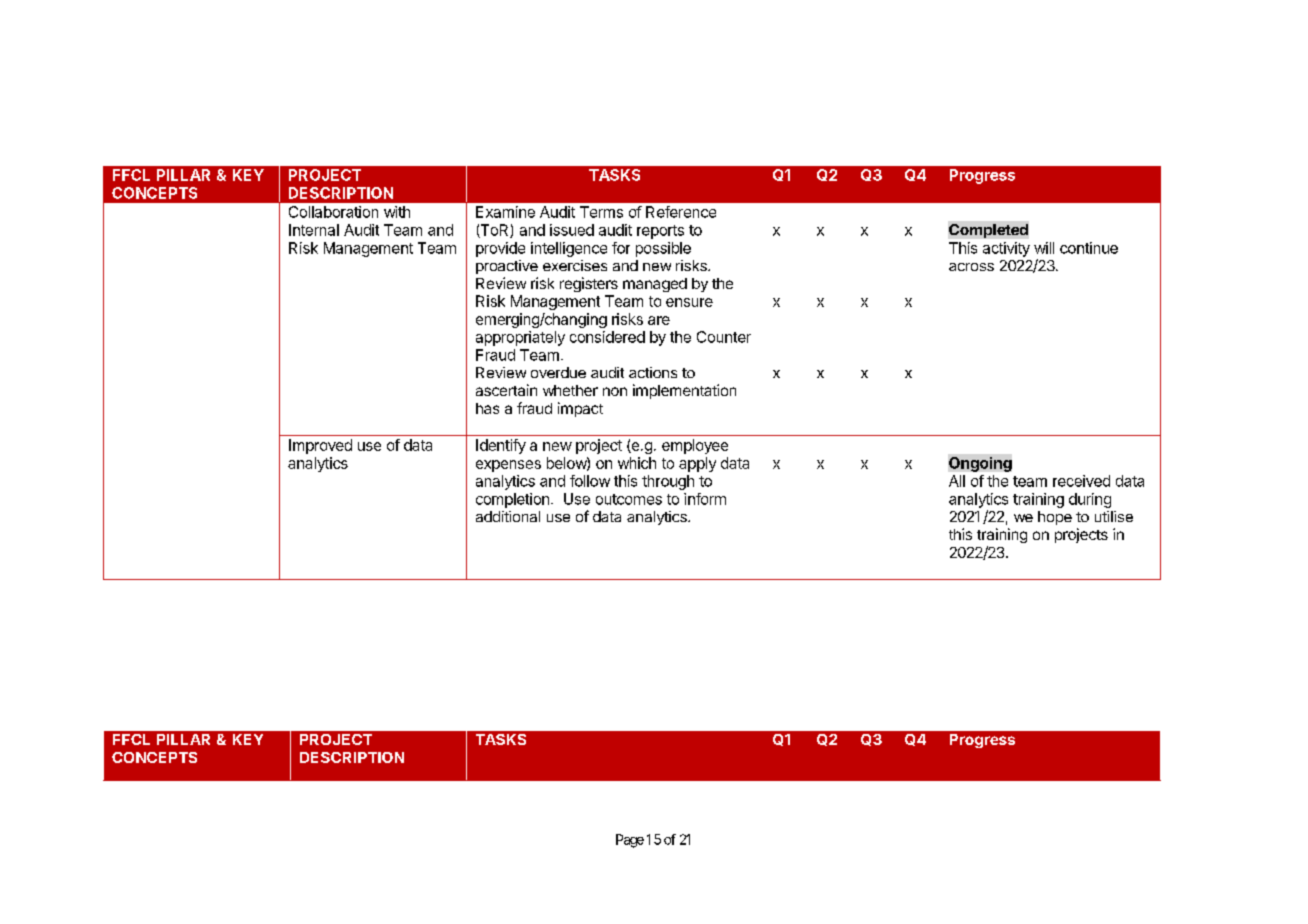 The image size is (1308, 924). What do you see at coordinates (397, 212) in the screenshot?
I see `with` at bounding box center [397, 212].
